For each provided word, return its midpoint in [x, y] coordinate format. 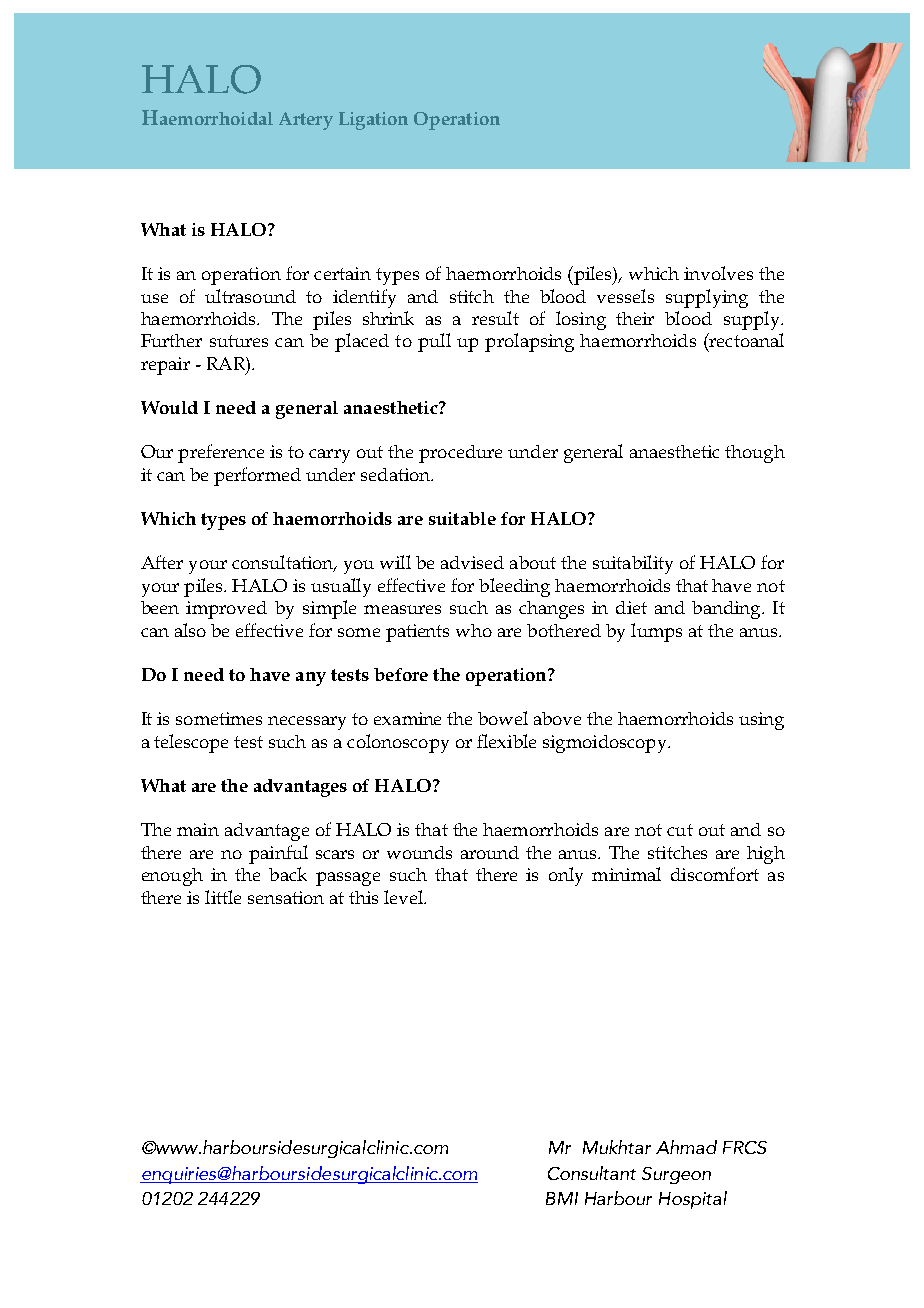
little [223, 897]
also [190, 630]
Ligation [373, 121]
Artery [306, 121]
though [755, 454]
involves [718, 273]
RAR [227, 363]
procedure [460, 454]
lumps [656, 632]
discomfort [715, 874]
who [474, 630]
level [404, 897]
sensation [286, 897]
